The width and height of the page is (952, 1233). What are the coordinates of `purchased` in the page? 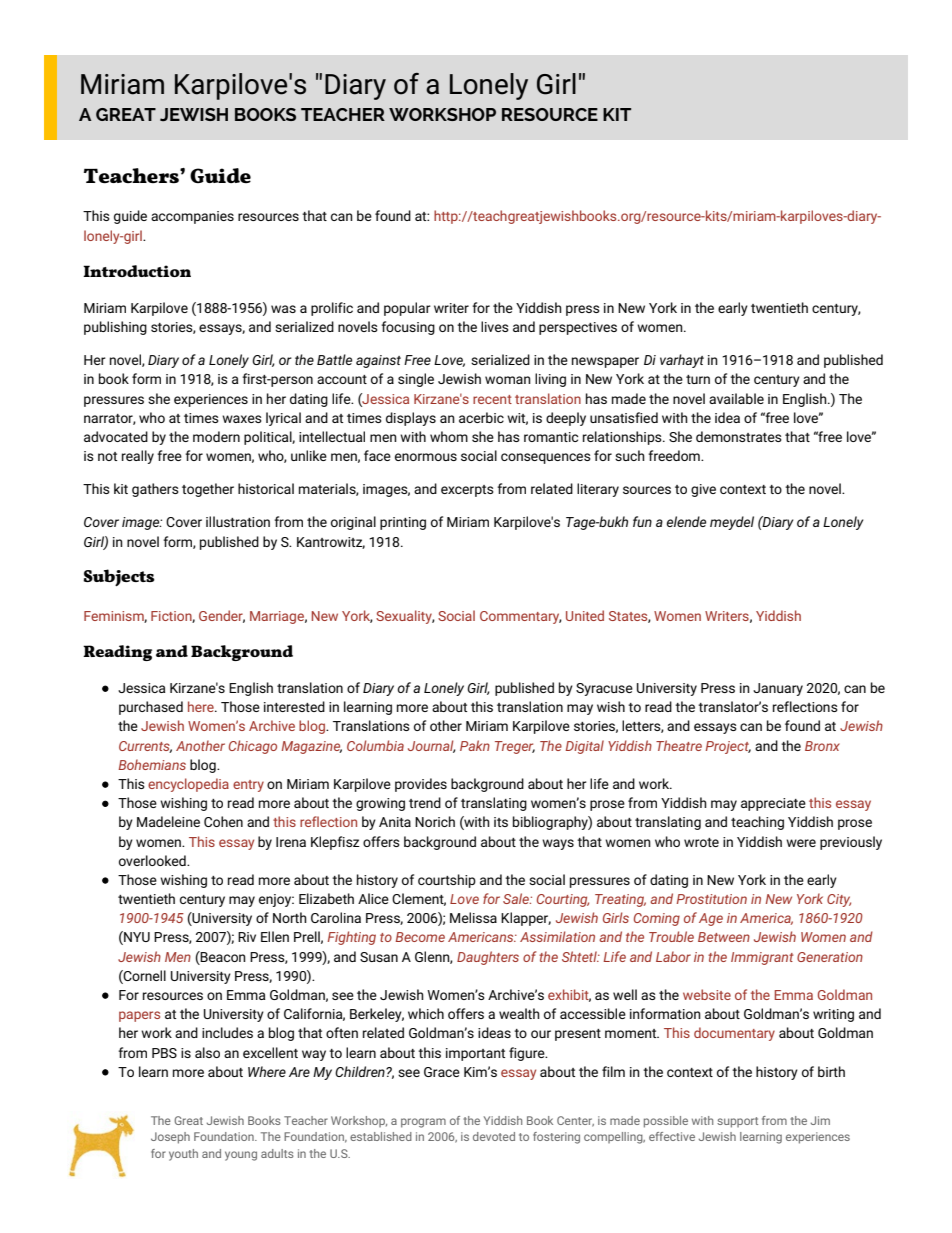 It's located at (151, 708).
